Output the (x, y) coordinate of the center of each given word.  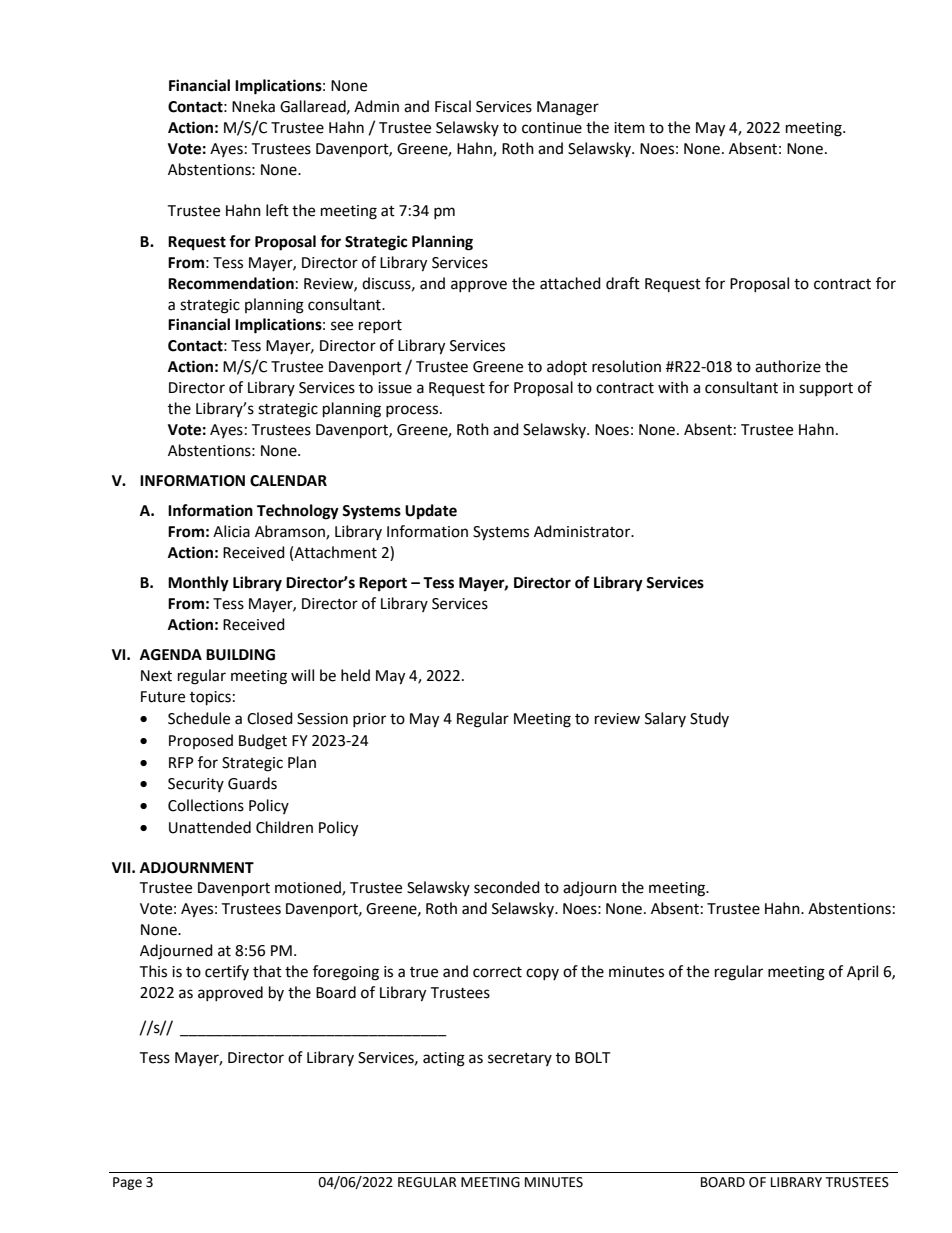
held (355, 675)
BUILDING (240, 655)
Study (709, 719)
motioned (309, 888)
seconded (507, 887)
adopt (567, 368)
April (862, 973)
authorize (788, 366)
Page (127, 1183)
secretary (520, 1059)
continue (552, 128)
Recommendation (231, 283)
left (277, 210)
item (629, 128)
